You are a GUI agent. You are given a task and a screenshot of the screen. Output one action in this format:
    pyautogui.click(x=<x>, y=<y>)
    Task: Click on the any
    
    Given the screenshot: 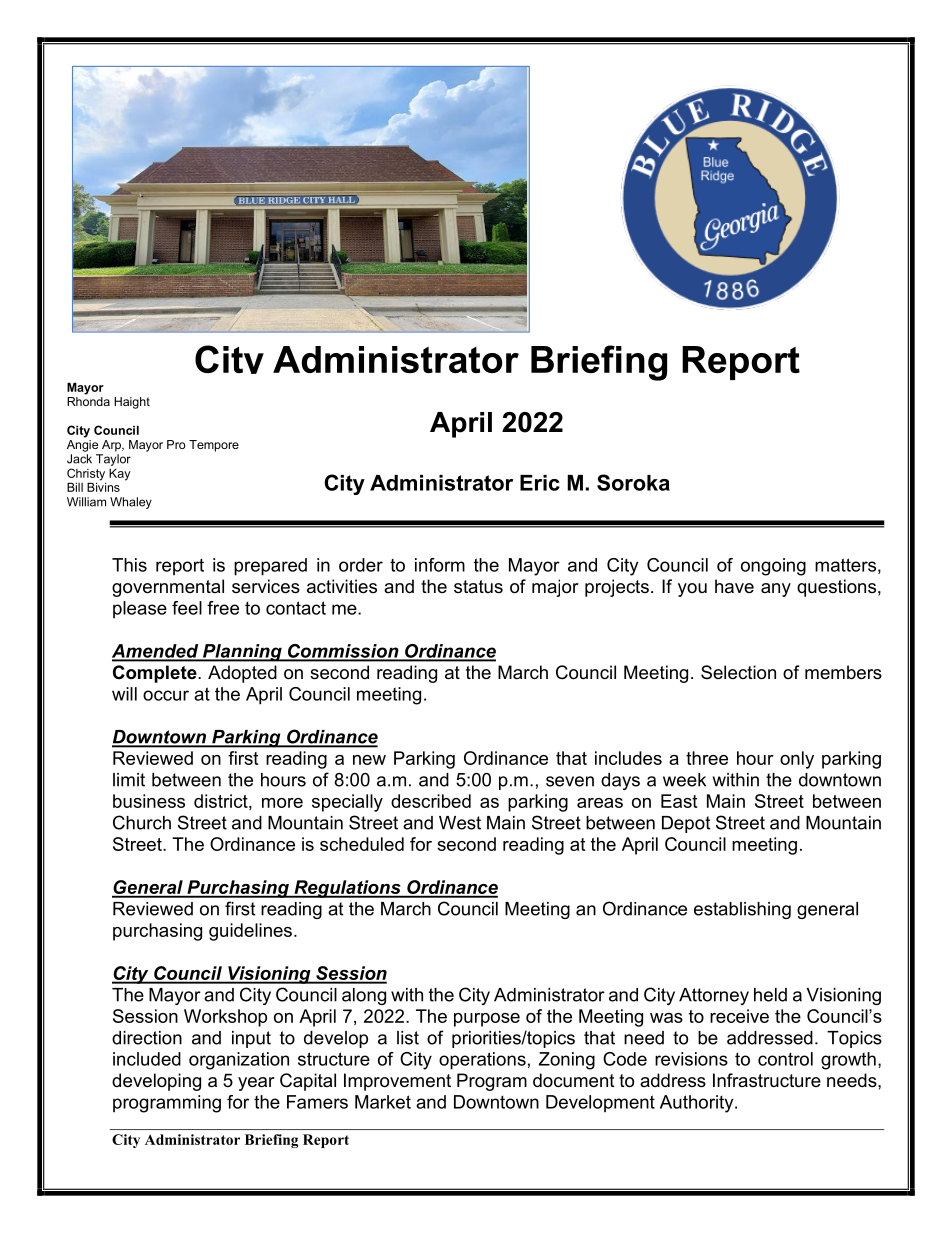 What is the action you would take?
    pyautogui.click(x=776, y=590)
